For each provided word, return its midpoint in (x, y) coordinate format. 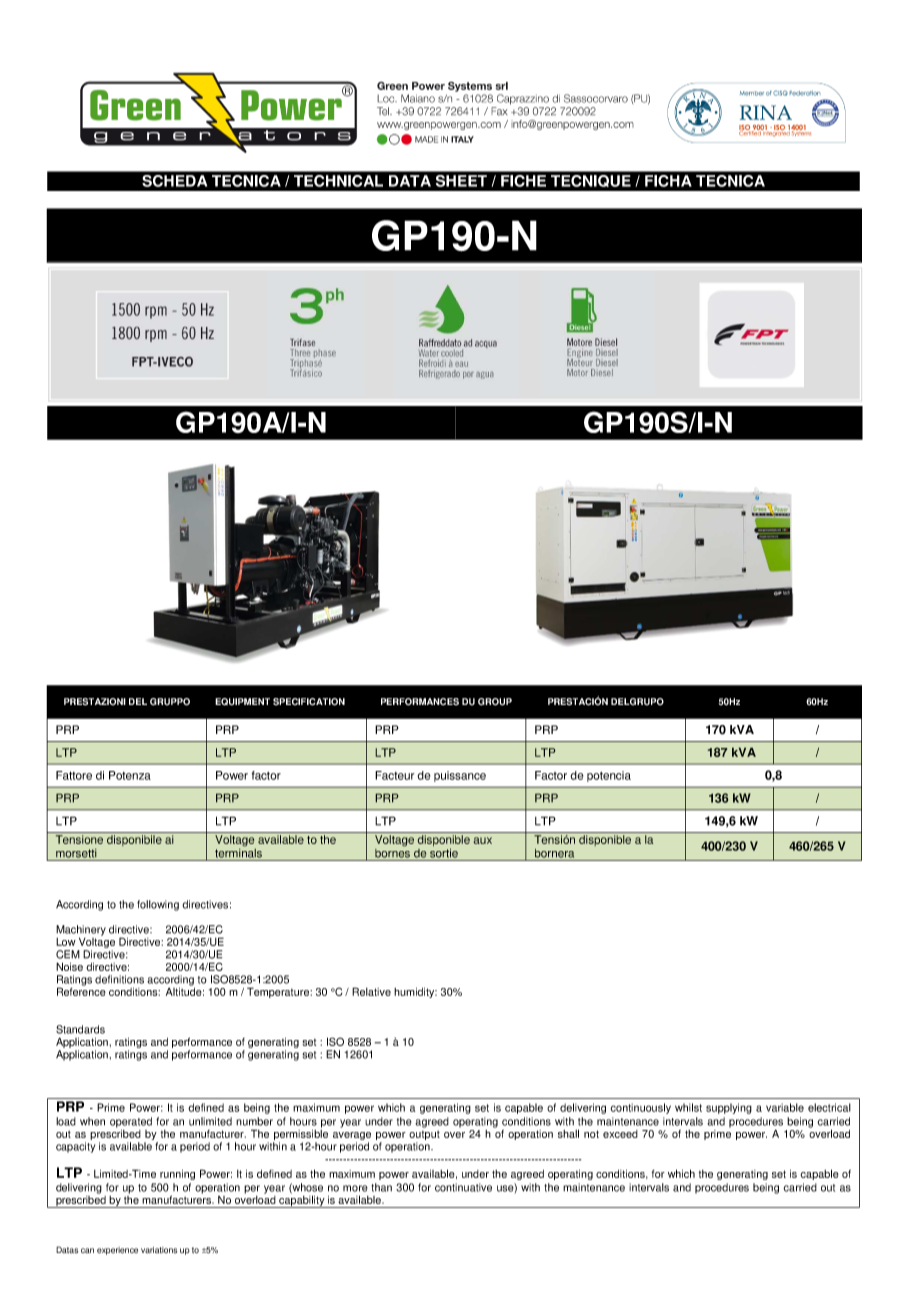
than (381, 1187)
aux (482, 840)
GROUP (495, 702)
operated (131, 1122)
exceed (620, 1134)
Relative (371, 991)
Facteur (394, 775)
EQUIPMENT (242, 702)
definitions (119, 979)
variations (159, 1250)
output (424, 1135)
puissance (460, 776)
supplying (729, 1108)
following (158, 905)
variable (785, 1107)
